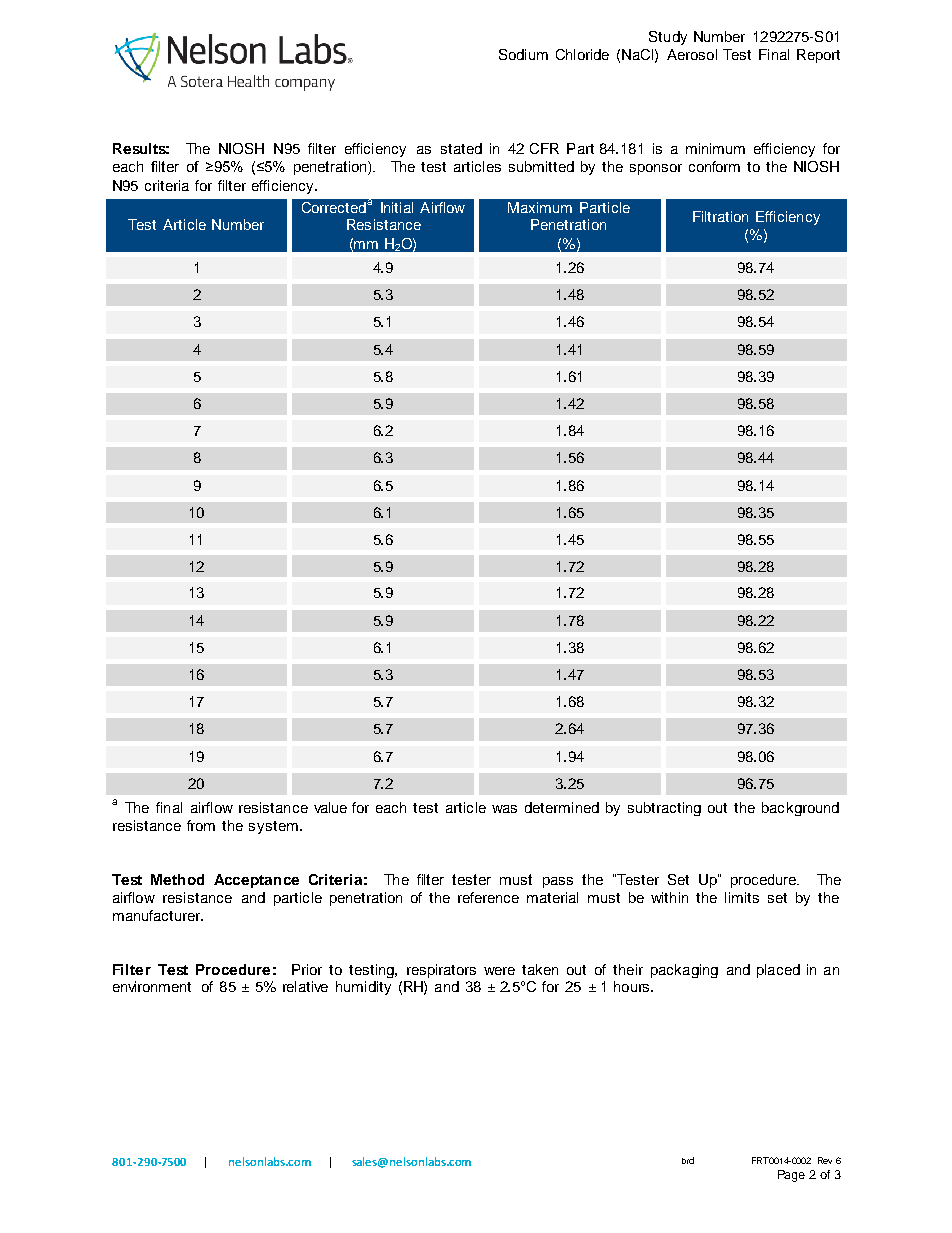 This screenshot has width=952, height=1233. What do you see at coordinates (664, 809) in the screenshot?
I see `subtracting` at bounding box center [664, 809].
